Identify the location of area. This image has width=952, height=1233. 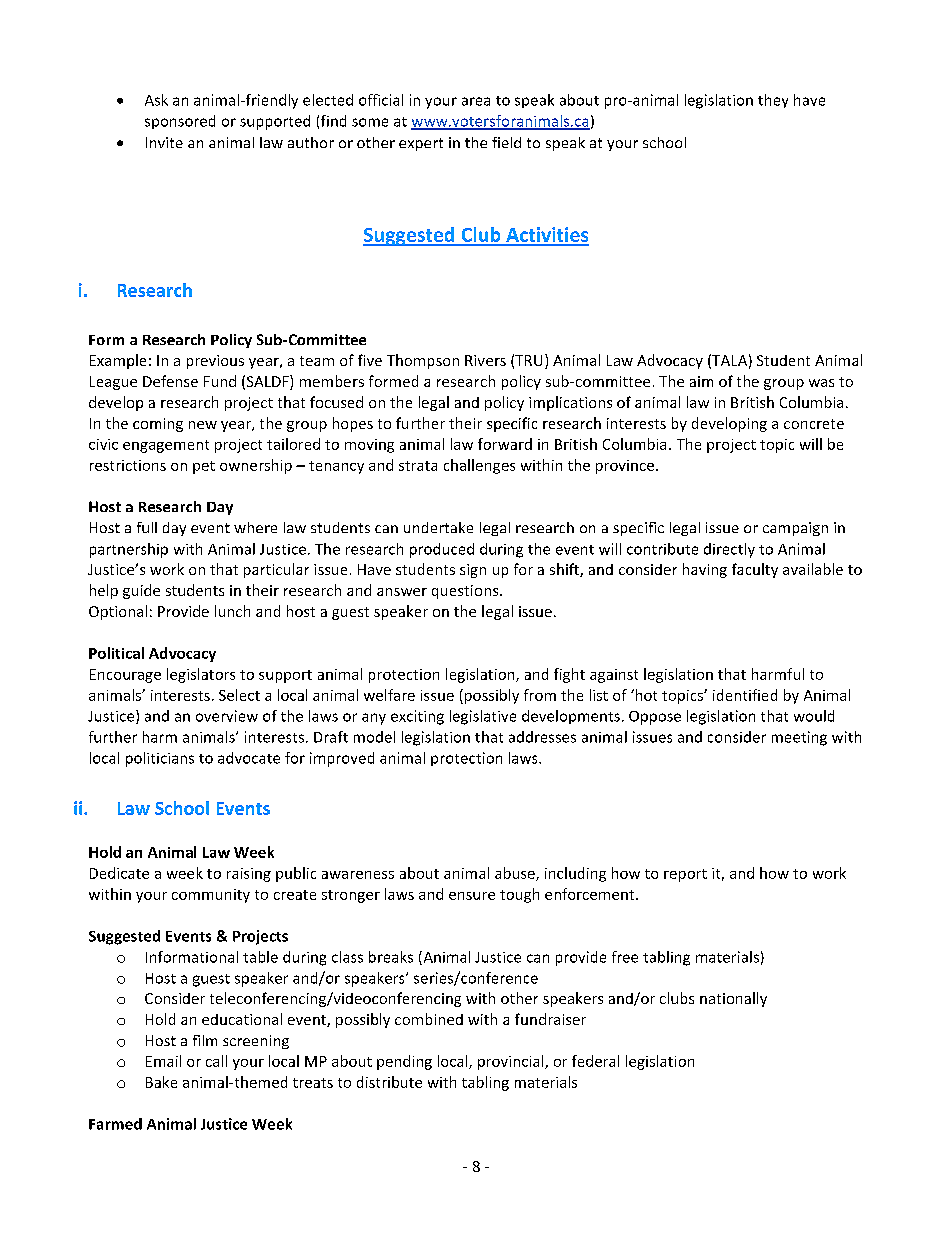
(476, 101).
